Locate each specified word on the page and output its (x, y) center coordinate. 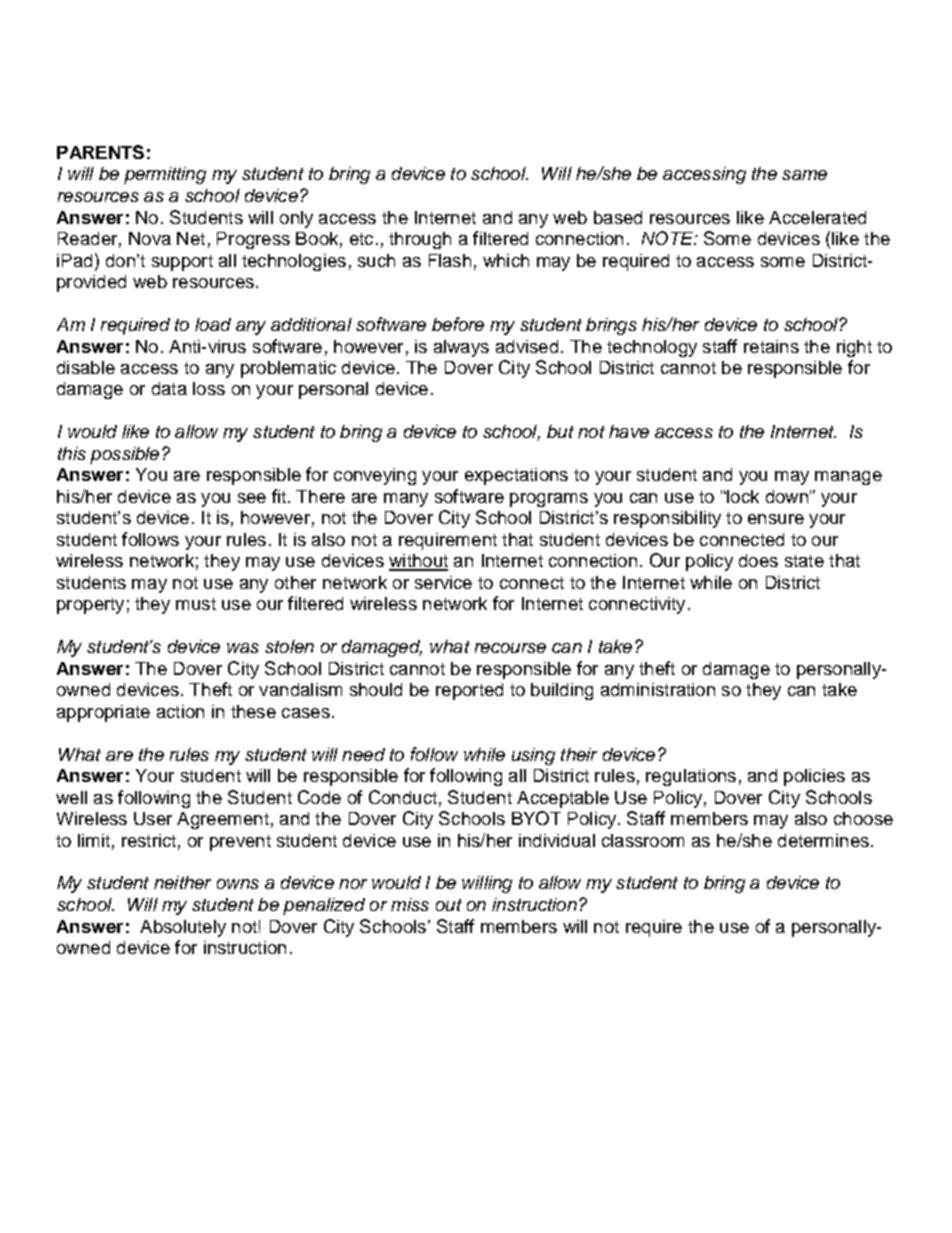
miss (410, 904)
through (420, 240)
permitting (165, 175)
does (758, 560)
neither (182, 882)
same (804, 175)
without (418, 562)
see (252, 498)
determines (823, 840)
